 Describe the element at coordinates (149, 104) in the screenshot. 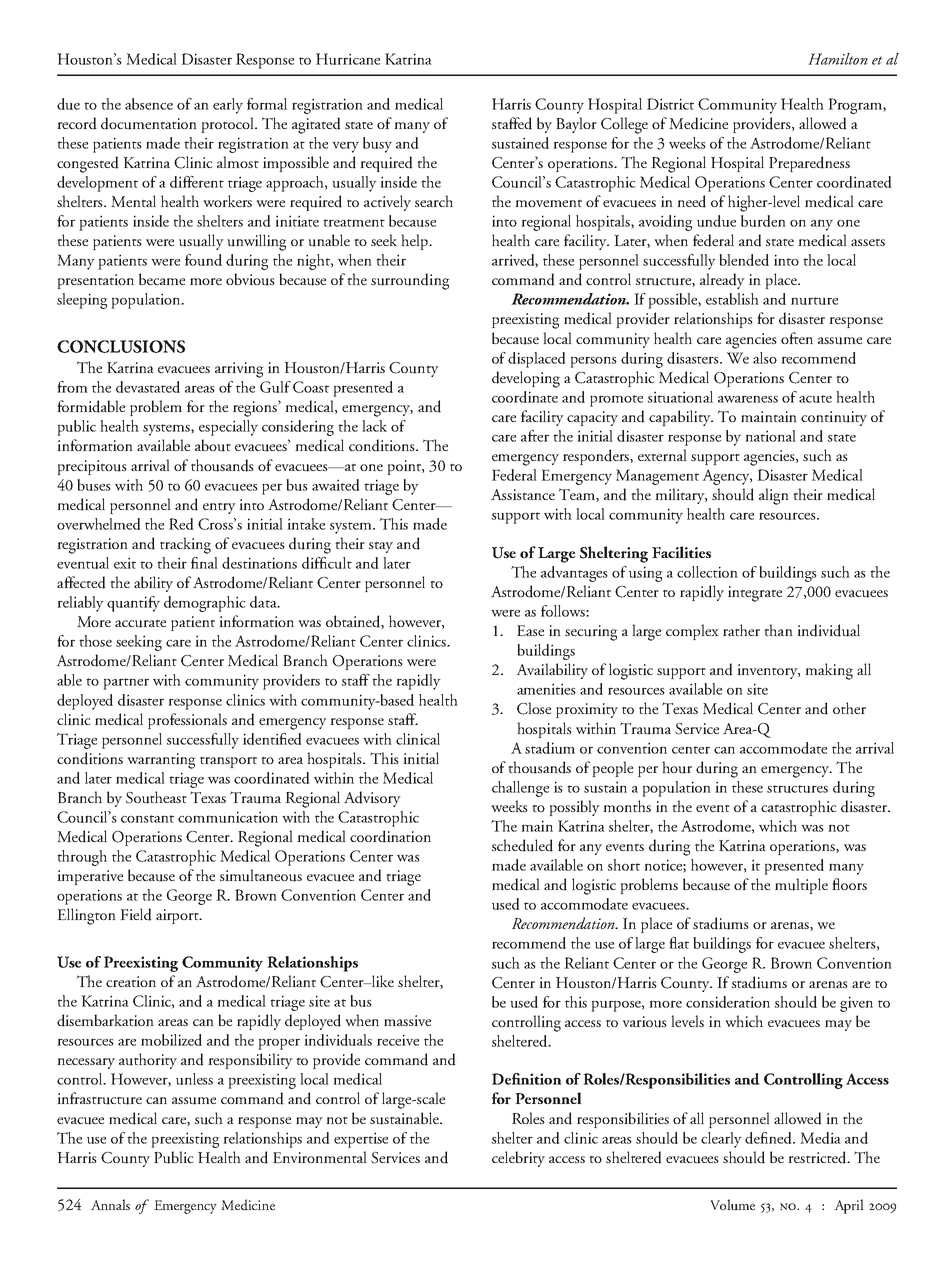

I see `absence` at that location.
